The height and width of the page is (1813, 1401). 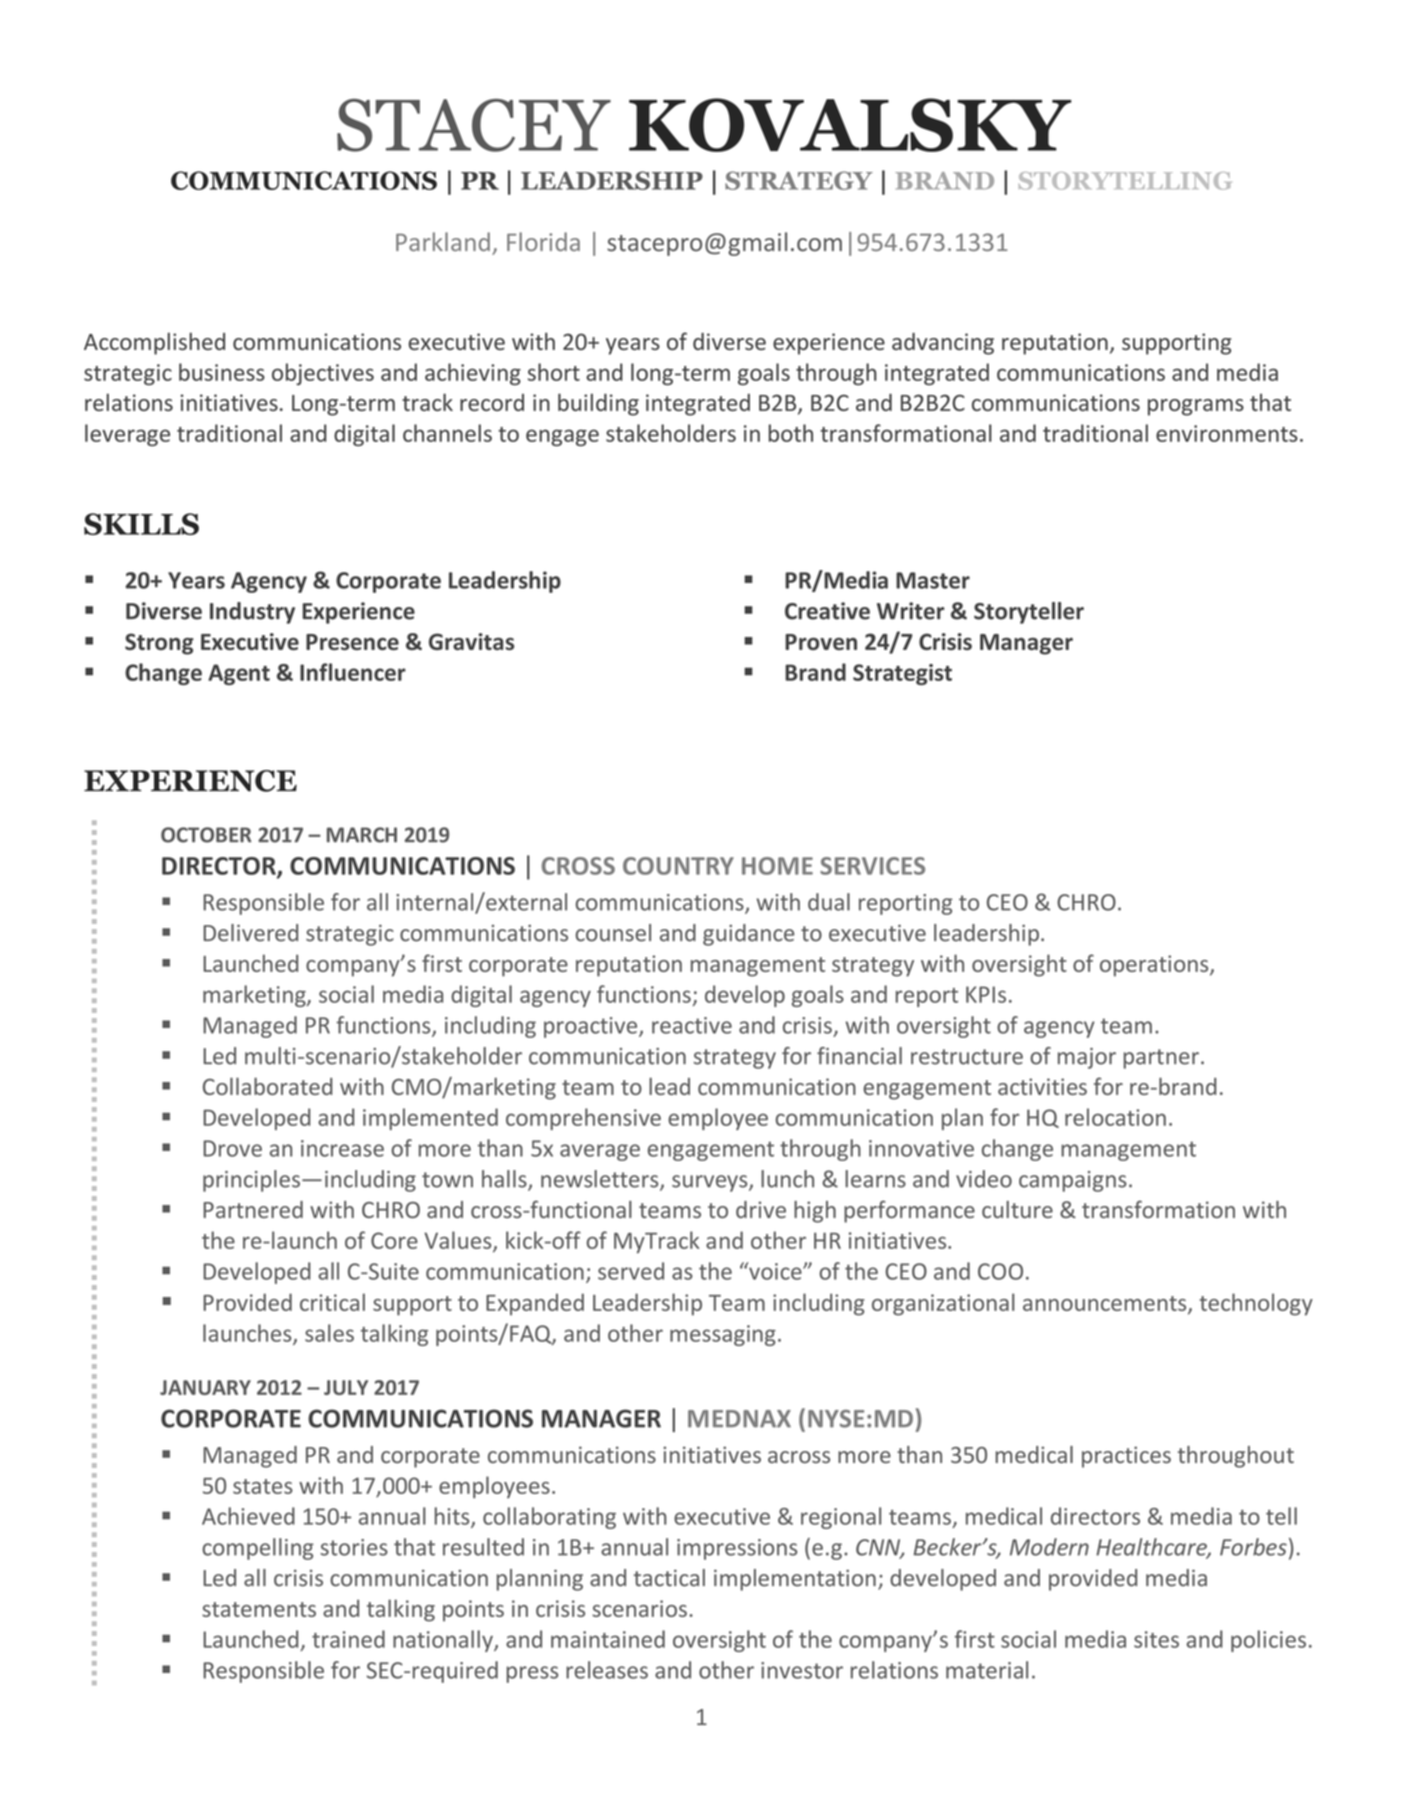 What do you see at coordinates (711, 1183) in the page?
I see `surveys` at bounding box center [711, 1183].
